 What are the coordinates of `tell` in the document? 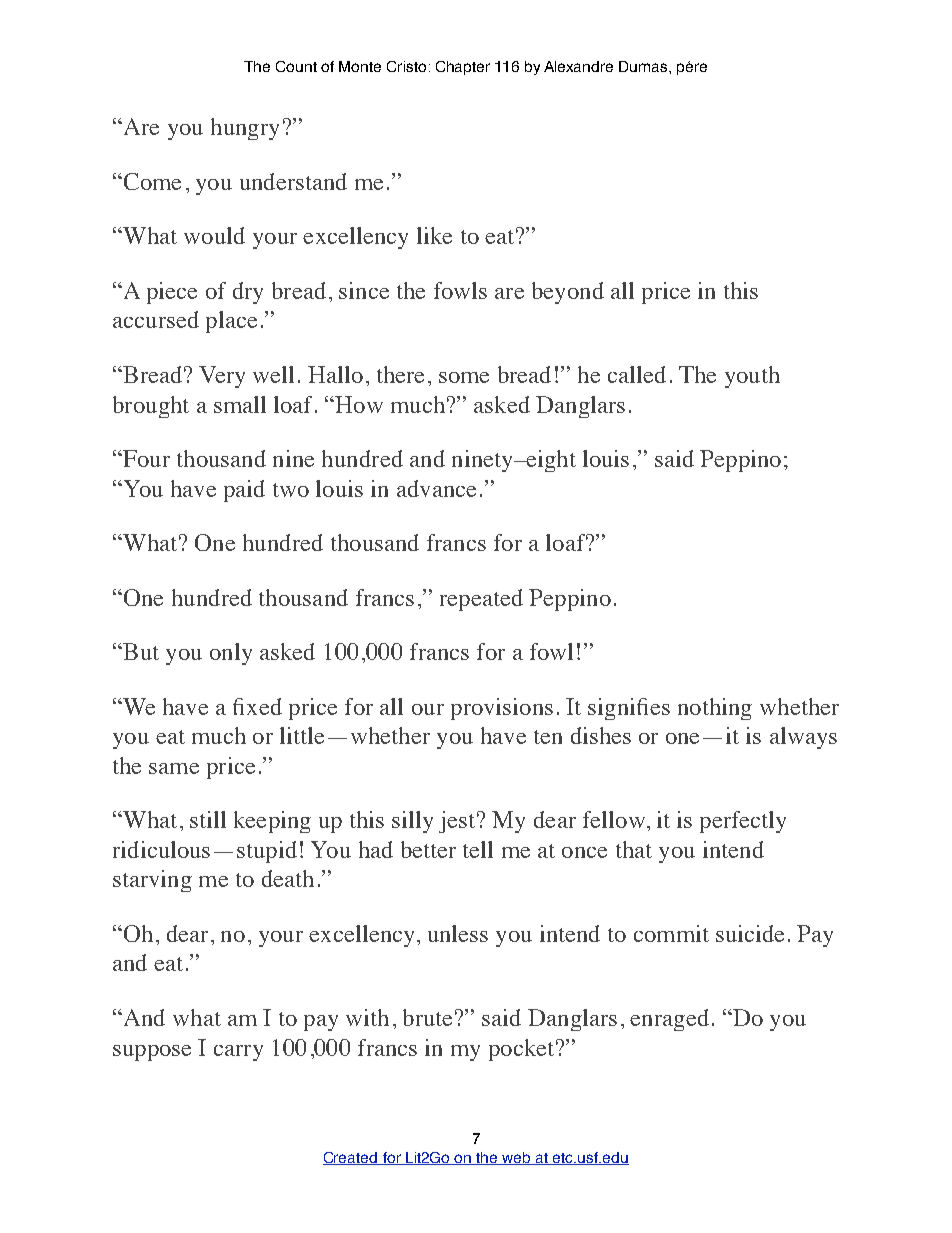 It's located at (478, 849).
